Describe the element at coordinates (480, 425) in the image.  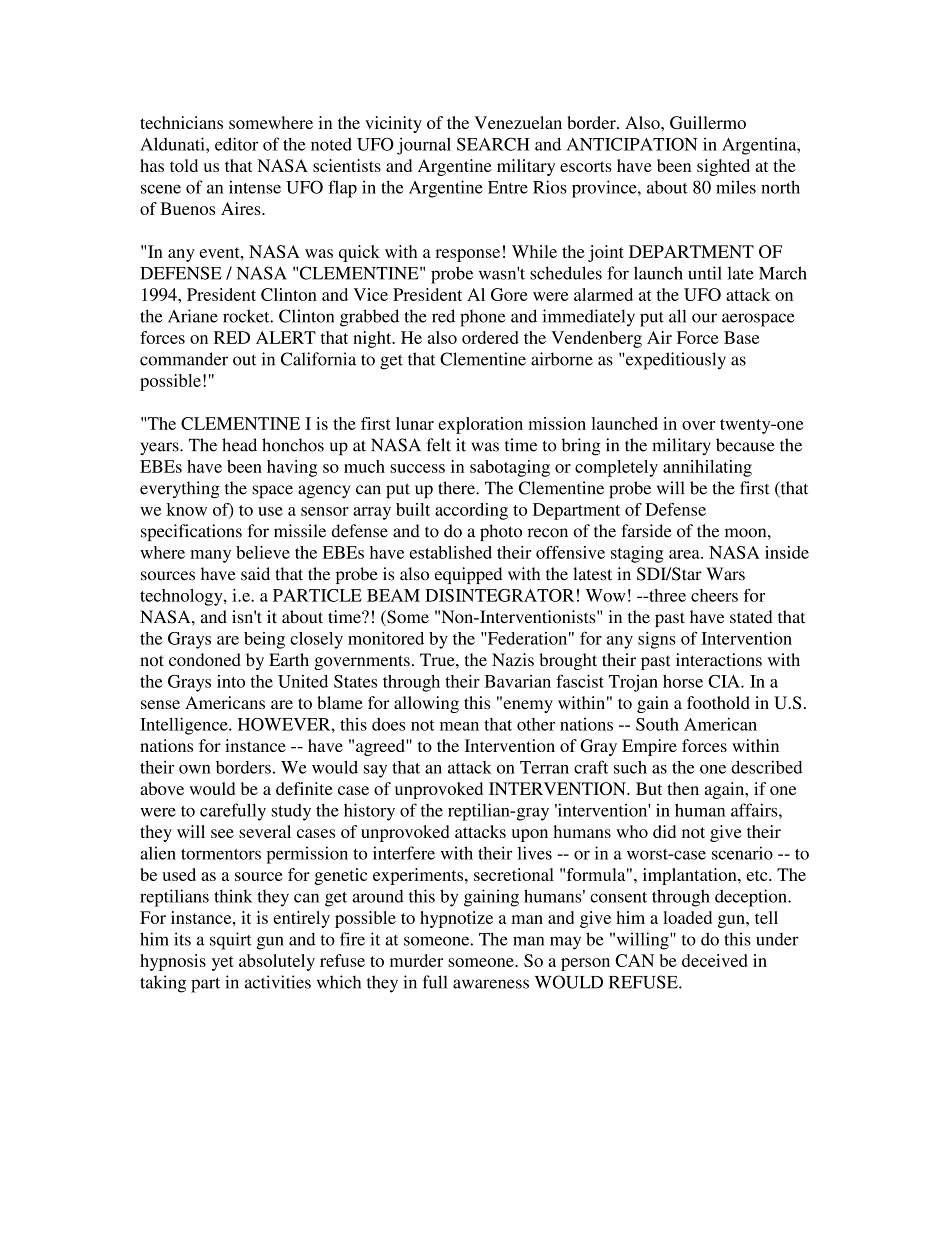
I see `exploration` at that location.
